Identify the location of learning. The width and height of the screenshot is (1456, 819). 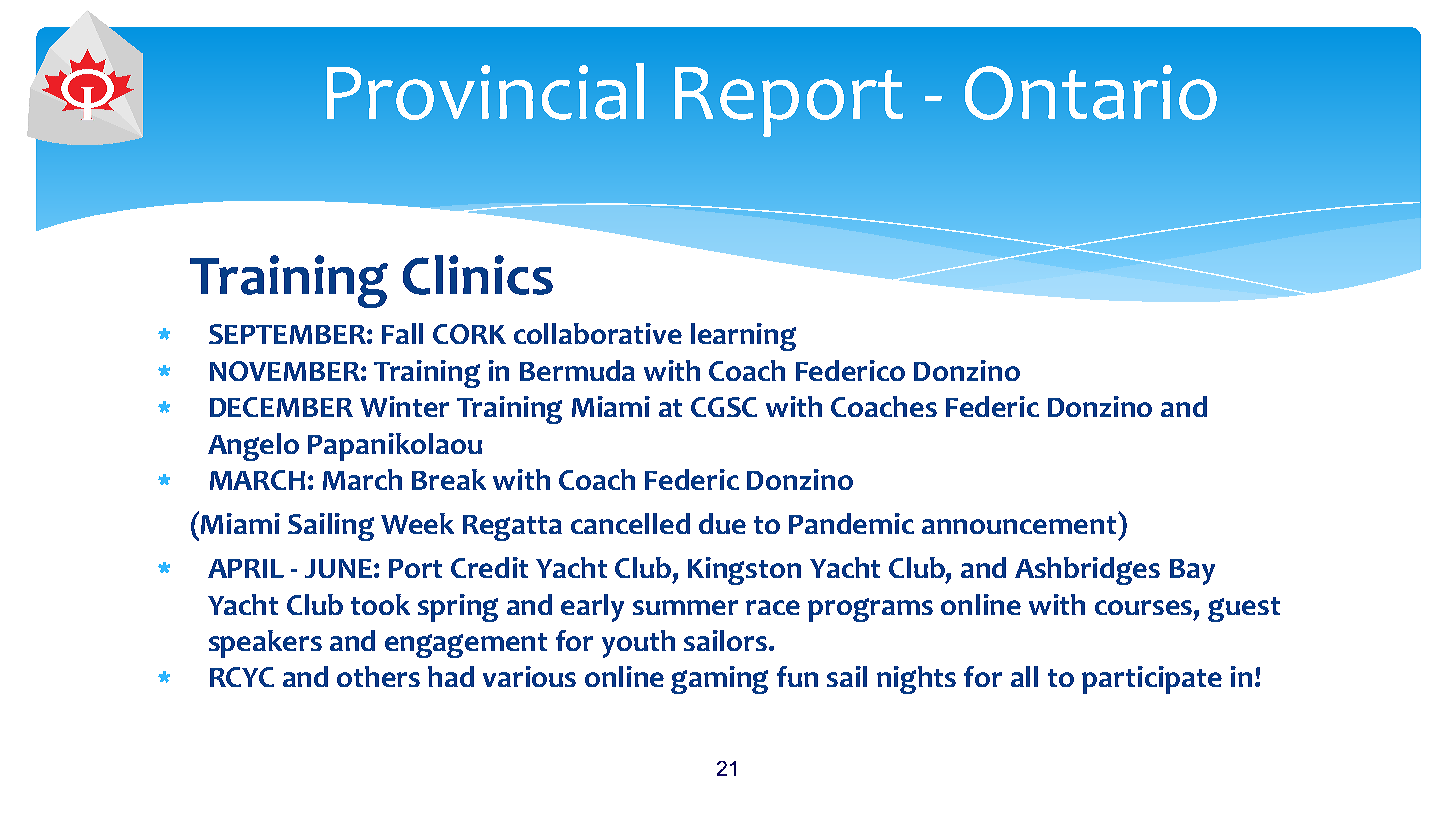
(743, 337).
